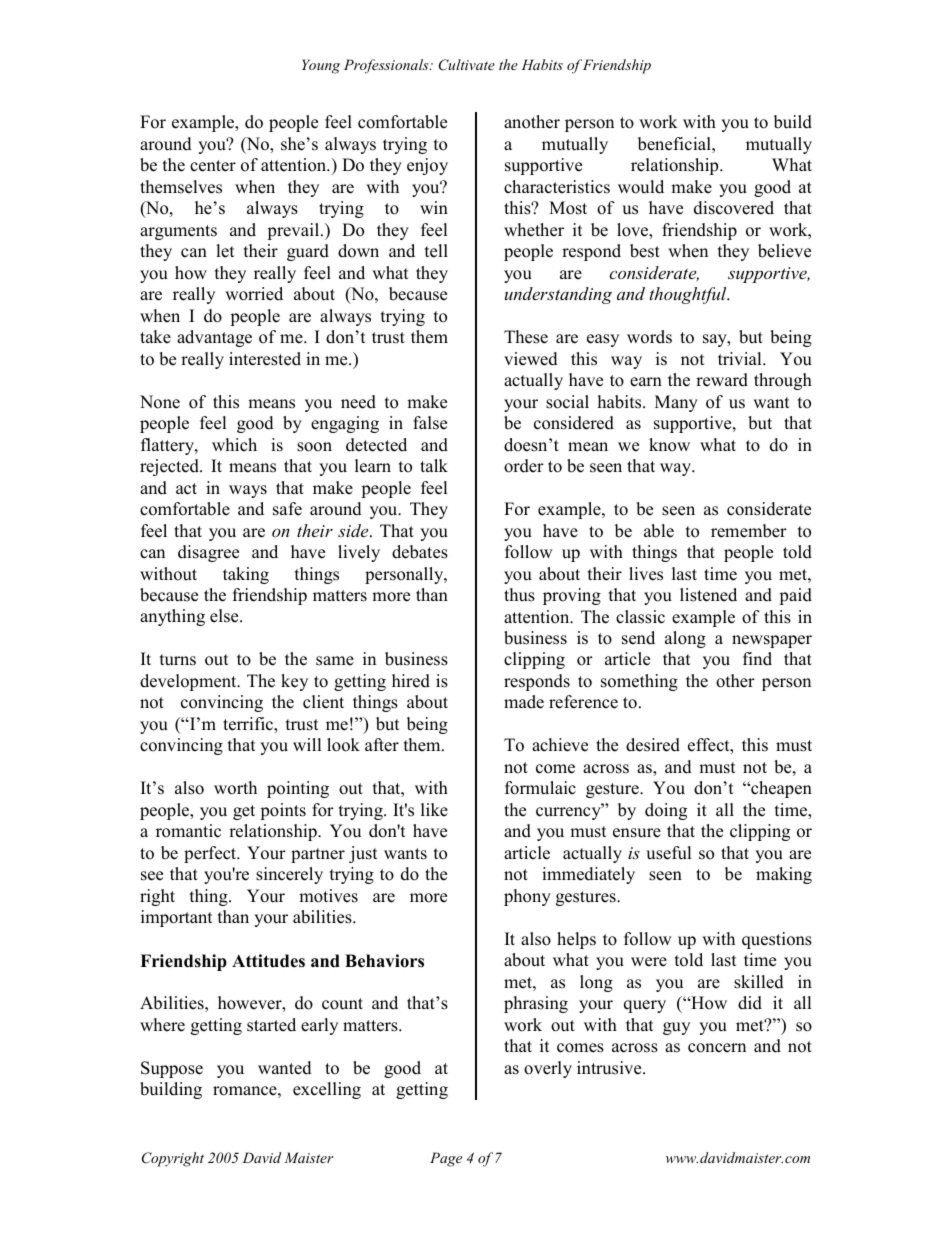 Image resolution: width=952 pixels, height=1233 pixels. Describe the element at coordinates (666, 811) in the document. I see `doing` at that location.
